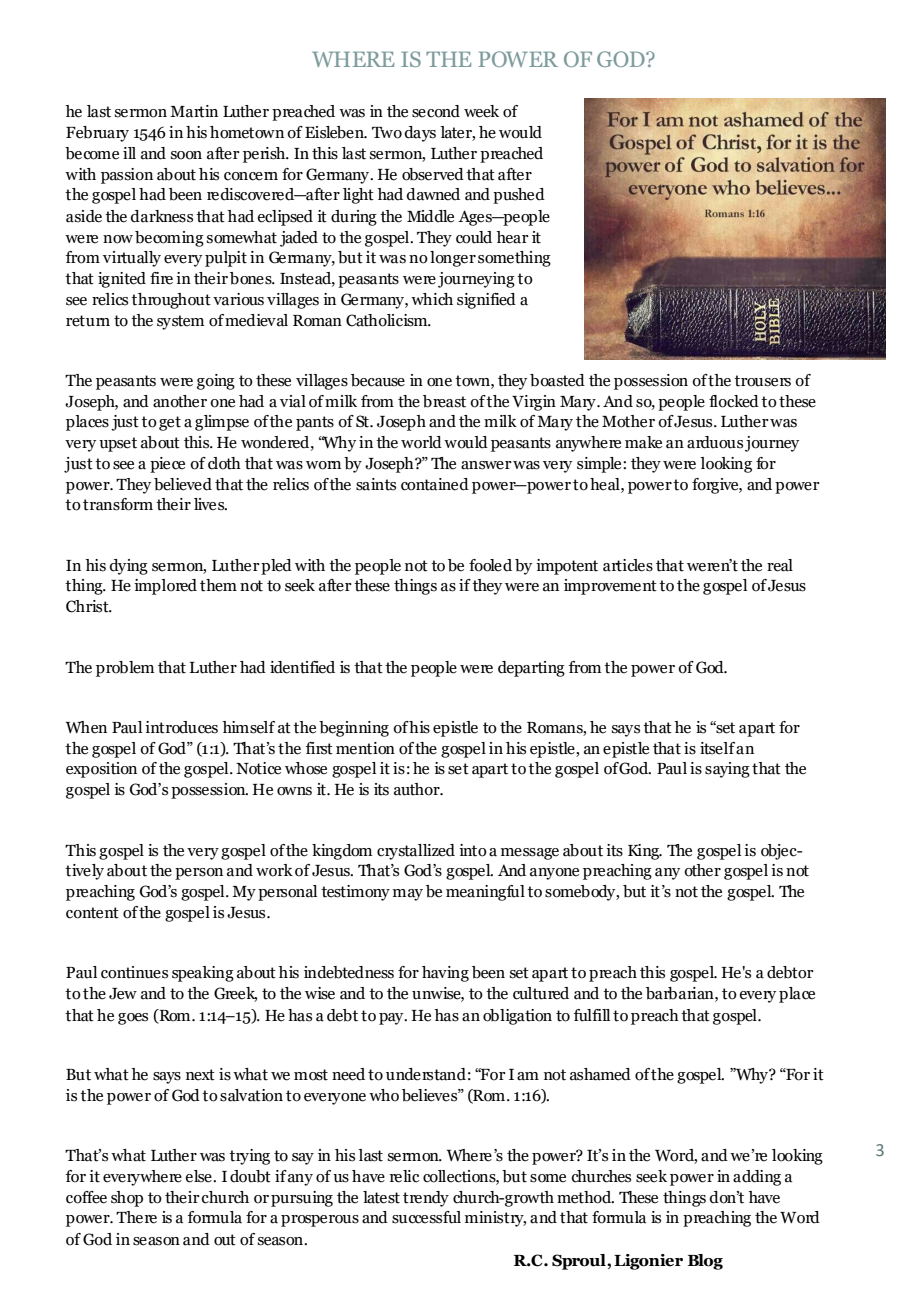 The image size is (924, 1308). Describe the element at coordinates (354, 729) in the page. I see `beginning` at that location.
